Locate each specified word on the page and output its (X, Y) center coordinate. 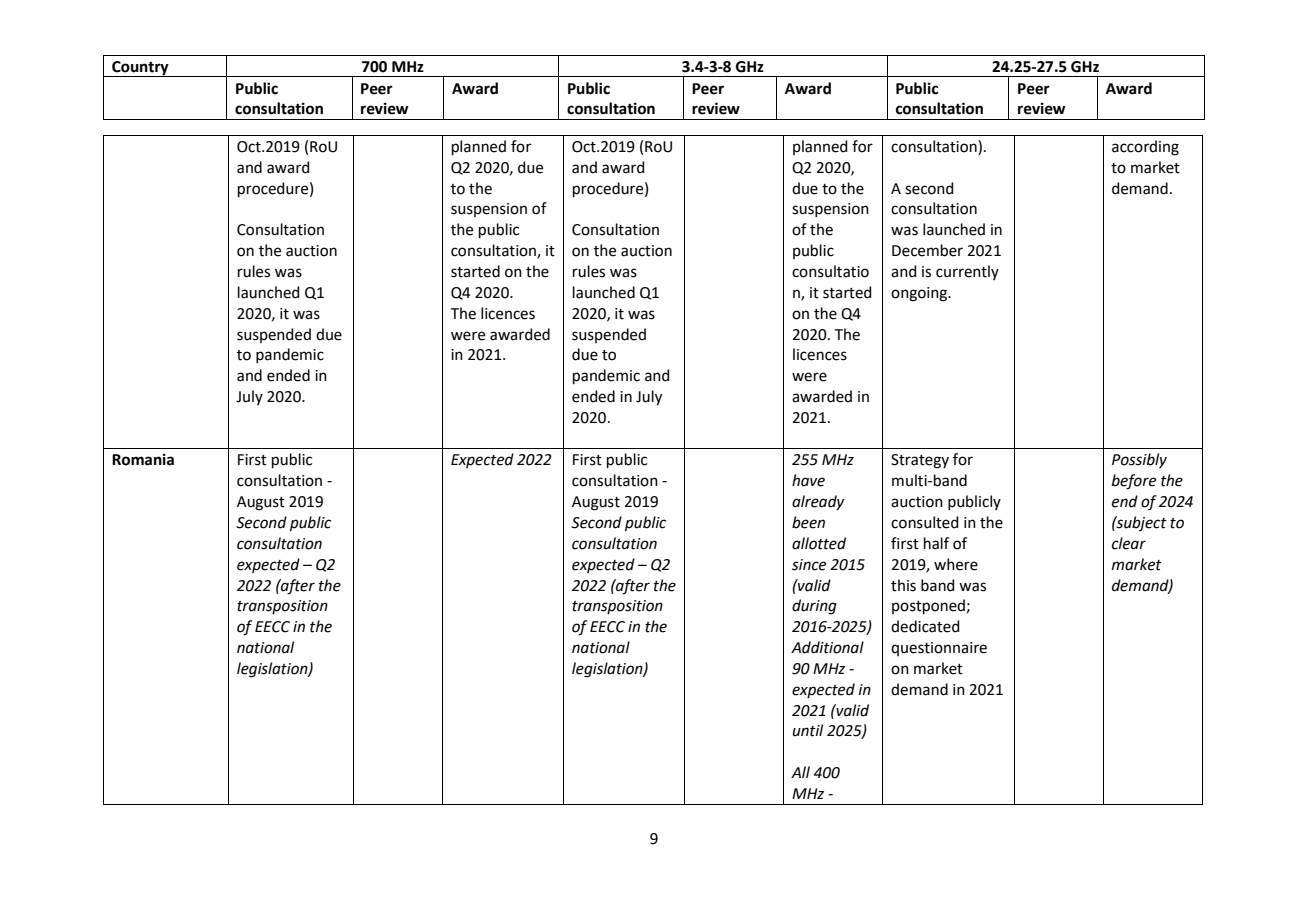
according (1145, 148)
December (927, 250)
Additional (827, 647)
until (808, 730)
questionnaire (939, 649)
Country (140, 69)
